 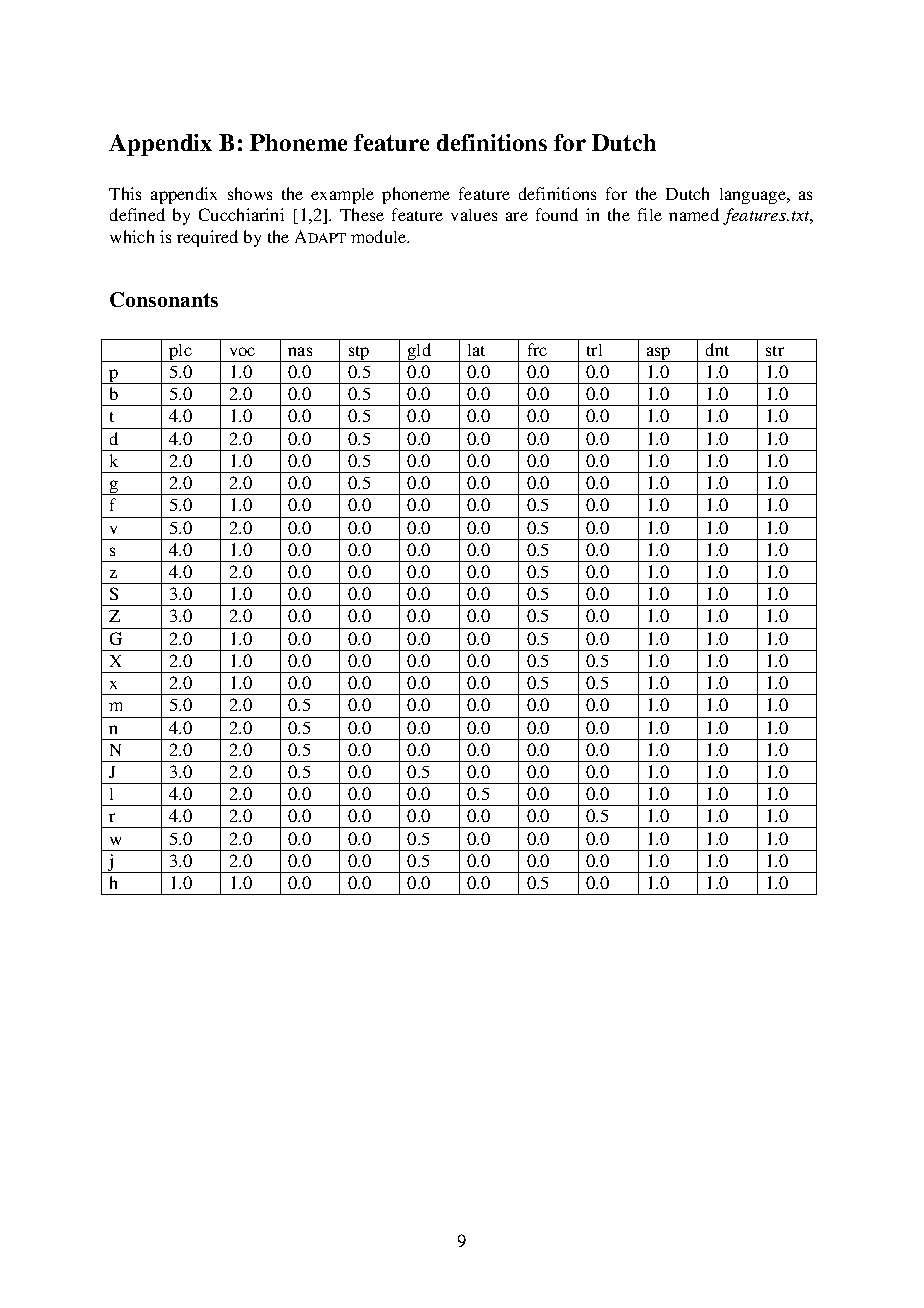 I want to click on module, so click(x=380, y=236).
